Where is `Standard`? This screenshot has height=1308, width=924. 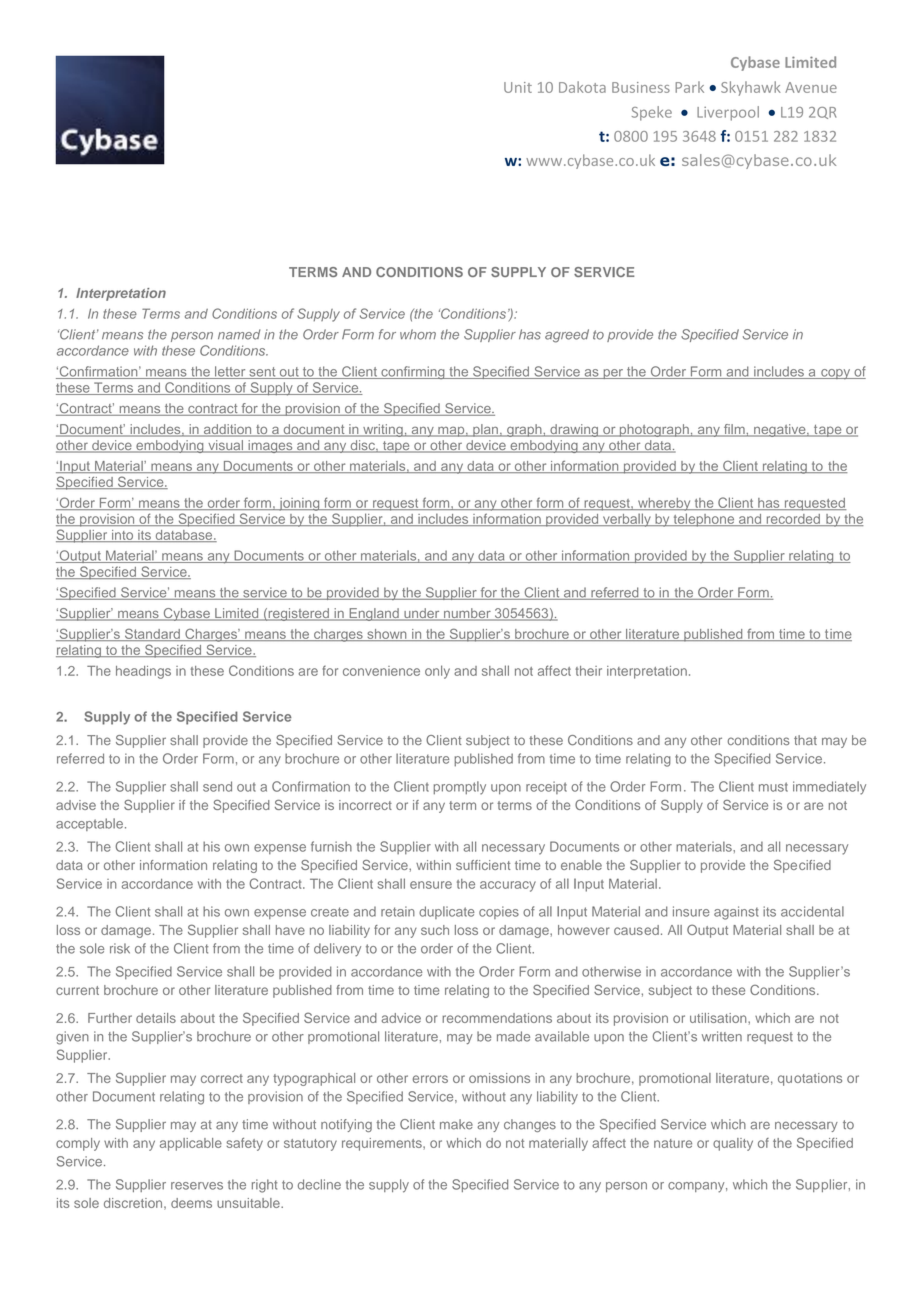 Standard is located at coordinates (152, 634).
